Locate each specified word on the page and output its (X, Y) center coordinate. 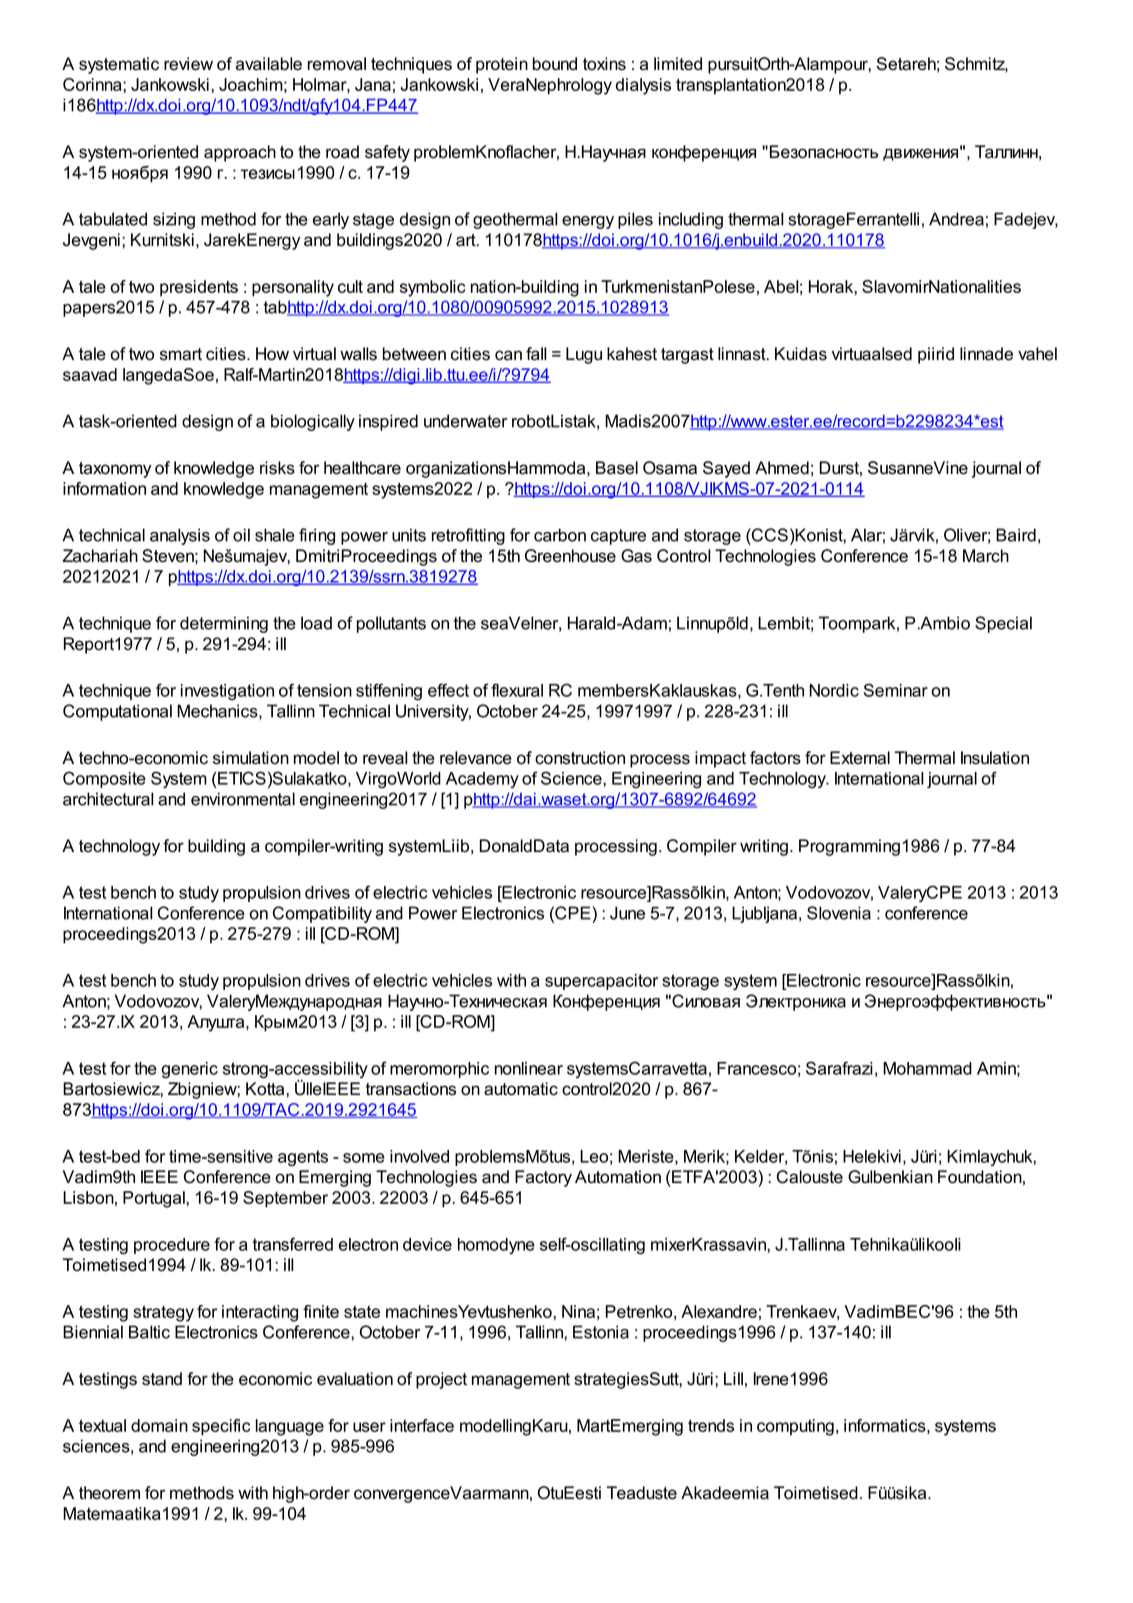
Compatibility (322, 914)
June (627, 913)
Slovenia (839, 913)
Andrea (956, 219)
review (188, 64)
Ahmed (782, 468)
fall (536, 354)
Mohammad (927, 1068)
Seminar (896, 690)
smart (181, 354)
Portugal (155, 1199)
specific (221, 1427)
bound (555, 64)
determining (224, 624)
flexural (517, 690)
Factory (543, 1178)
